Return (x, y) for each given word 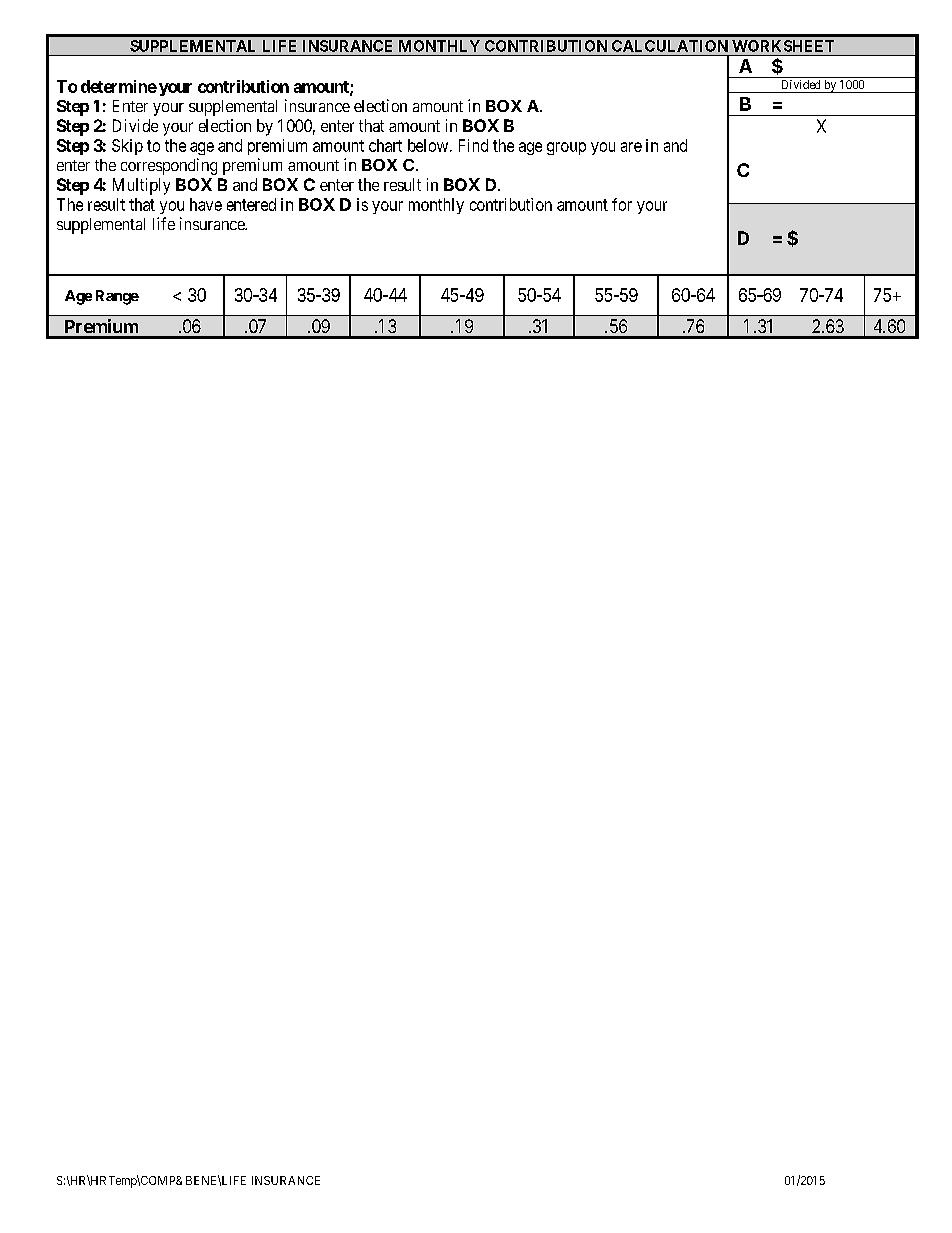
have (206, 204)
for (622, 204)
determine (119, 86)
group (566, 148)
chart (385, 145)
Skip (127, 147)
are (631, 147)
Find (473, 145)
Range (117, 297)
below (429, 145)
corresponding (169, 166)
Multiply (141, 186)
